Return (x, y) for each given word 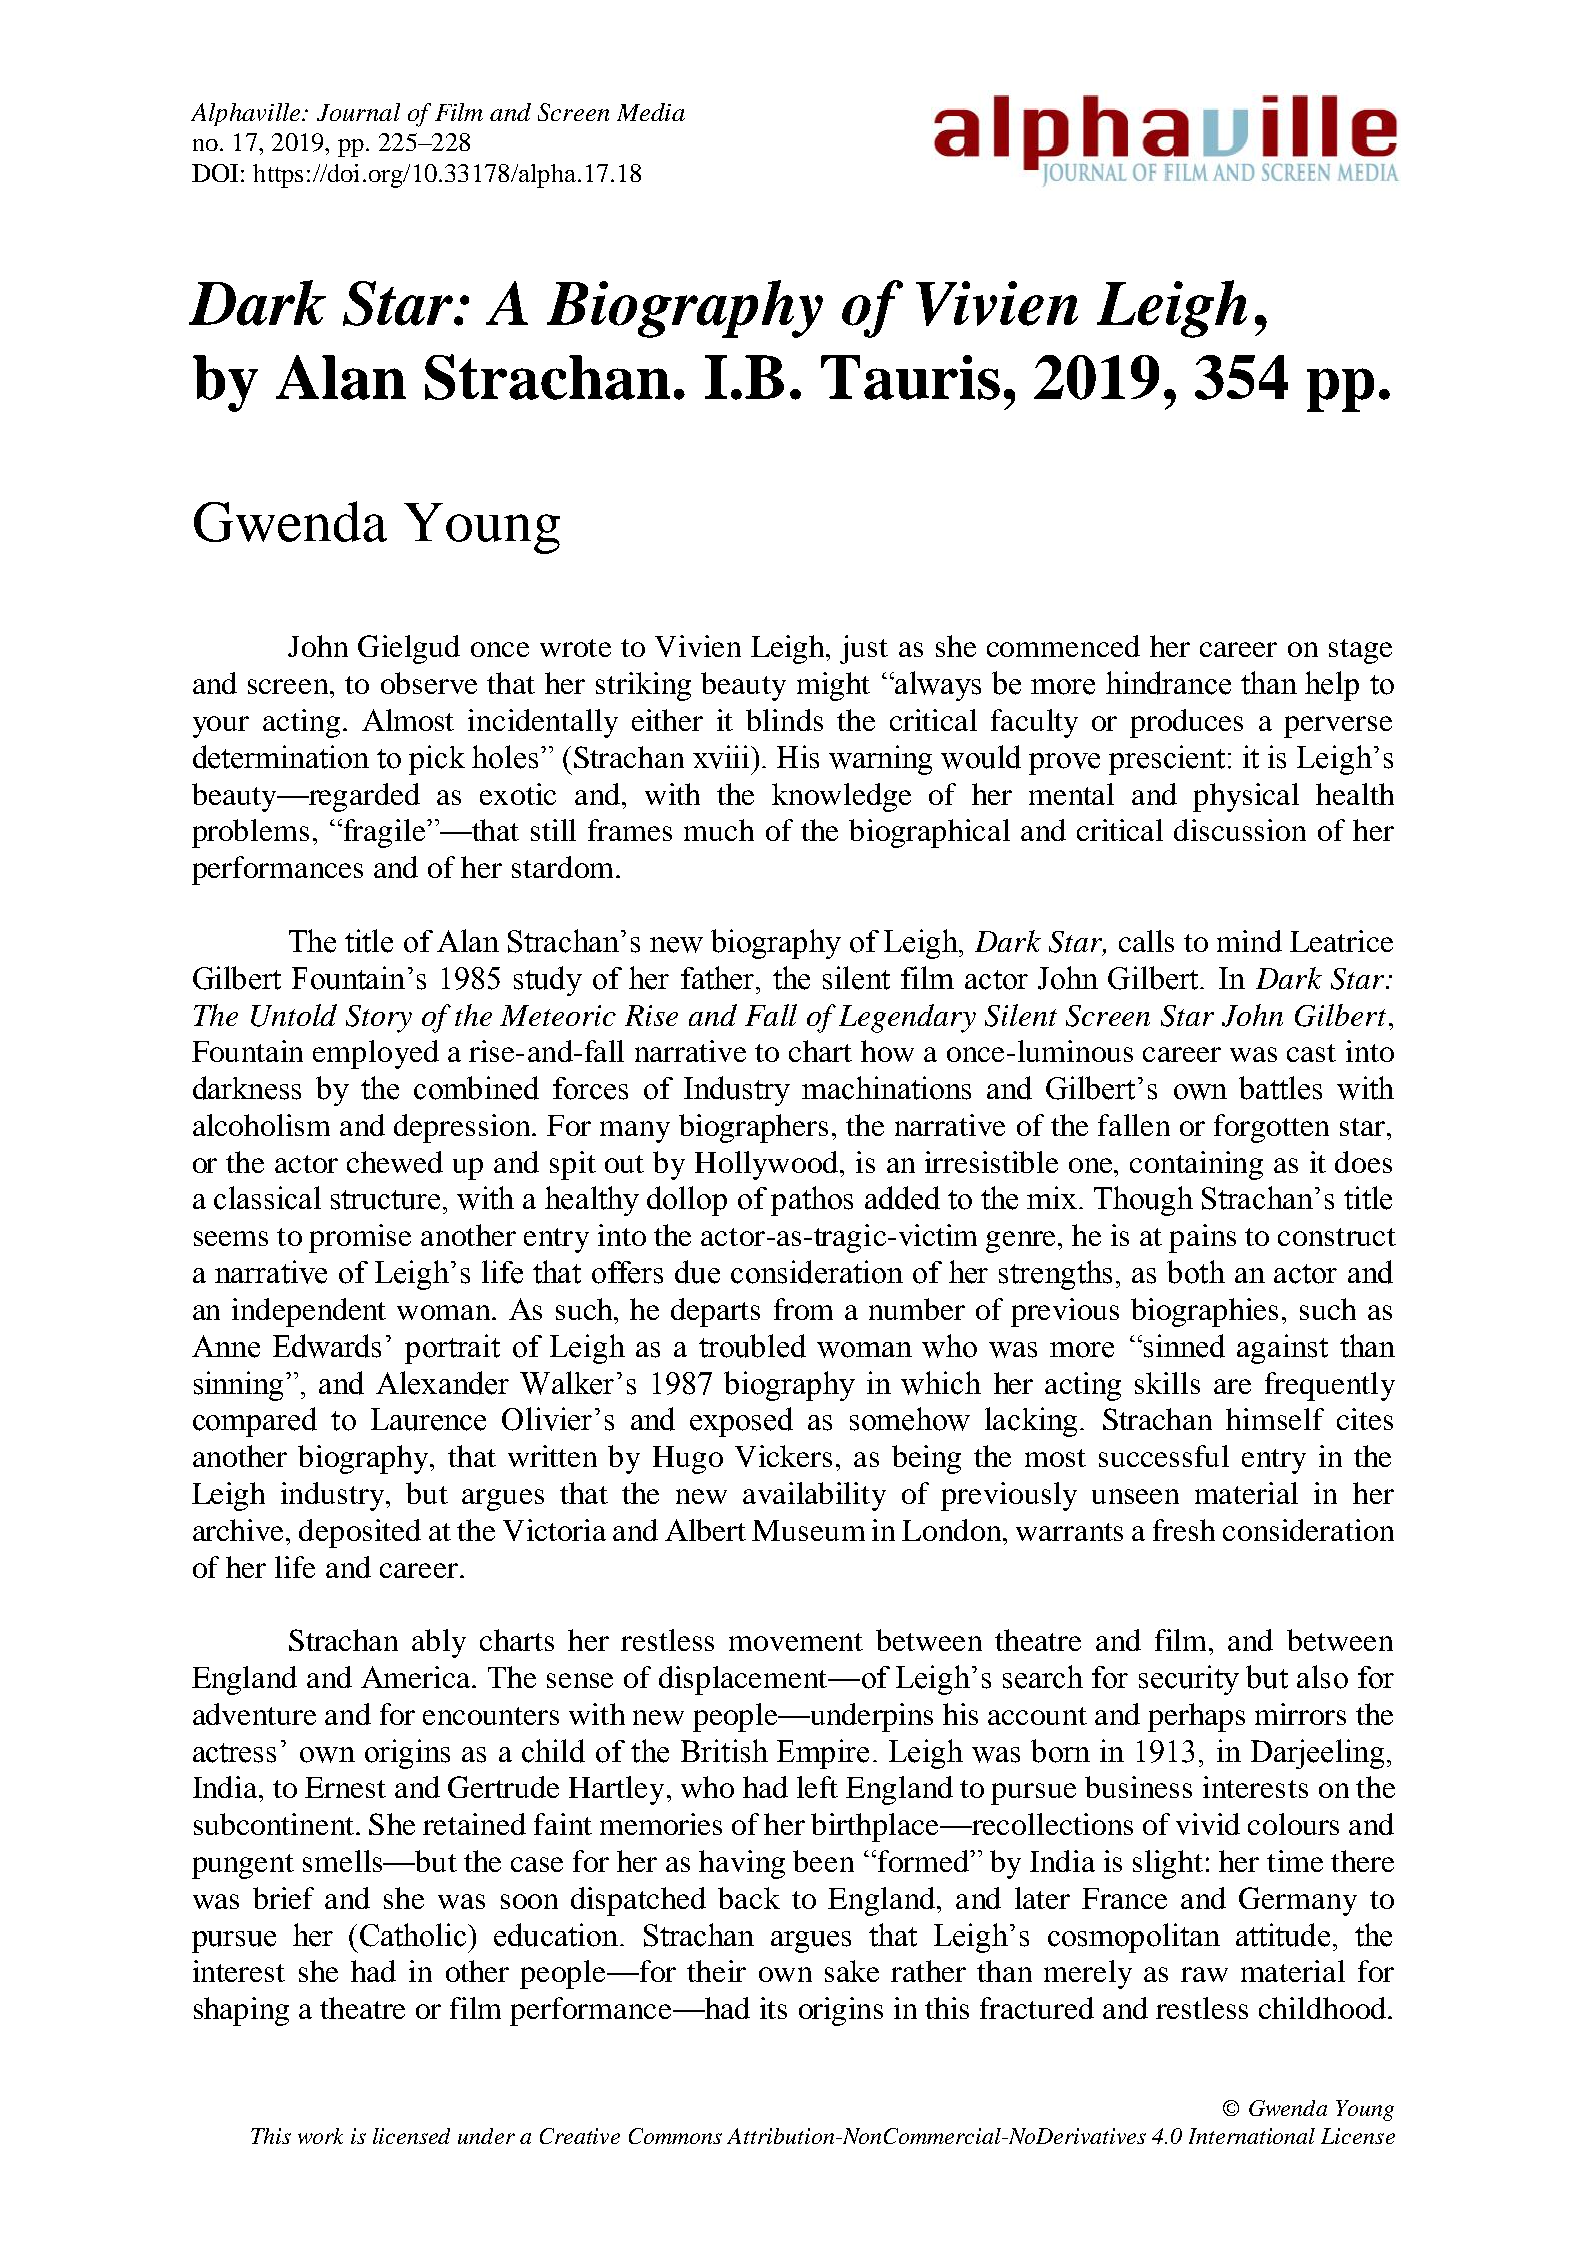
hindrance (1168, 683)
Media (651, 112)
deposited (360, 1533)
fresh (1184, 1530)
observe (429, 683)
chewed (395, 1162)
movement (796, 1642)
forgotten (1271, 1128)
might (833, 686)
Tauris (910, 377)
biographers (753, 1128)
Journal (358, 112)
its (773, 2008)
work (320, 2136)
